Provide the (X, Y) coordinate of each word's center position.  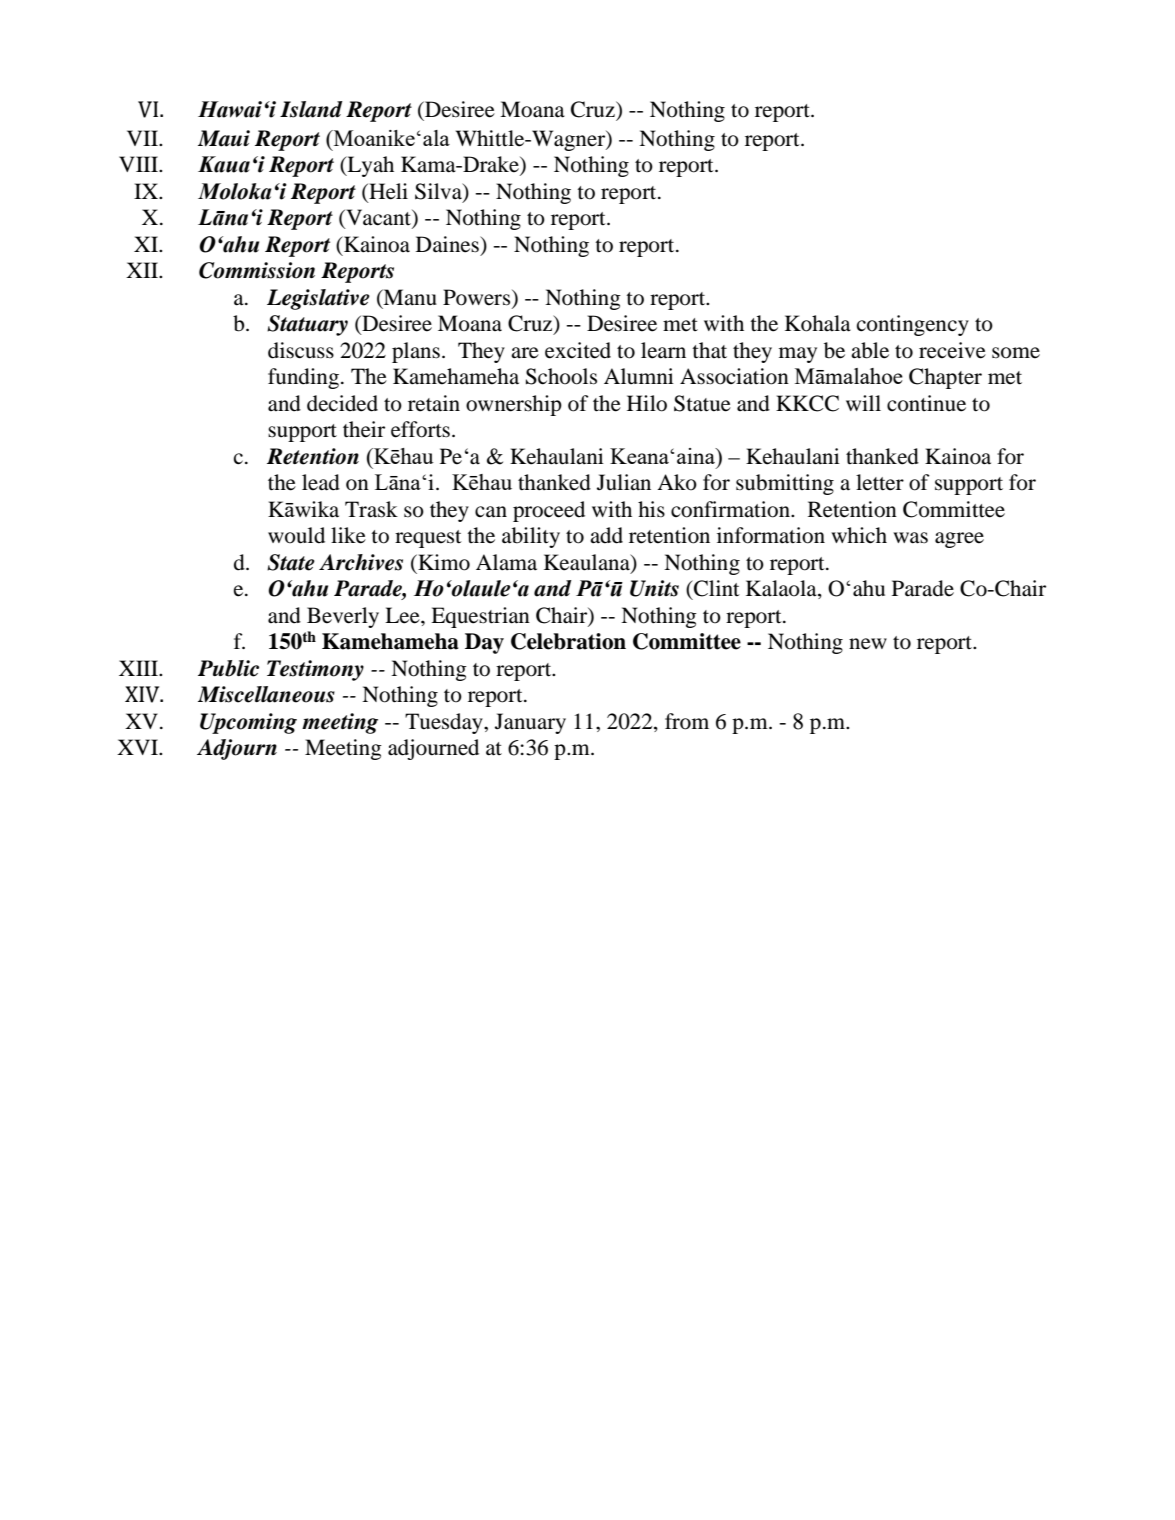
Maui (224, 138)
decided (342, 403)
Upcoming (248, 723)
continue (926, 403)
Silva (439, 192)
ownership (514, 405)
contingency (913, 325)
